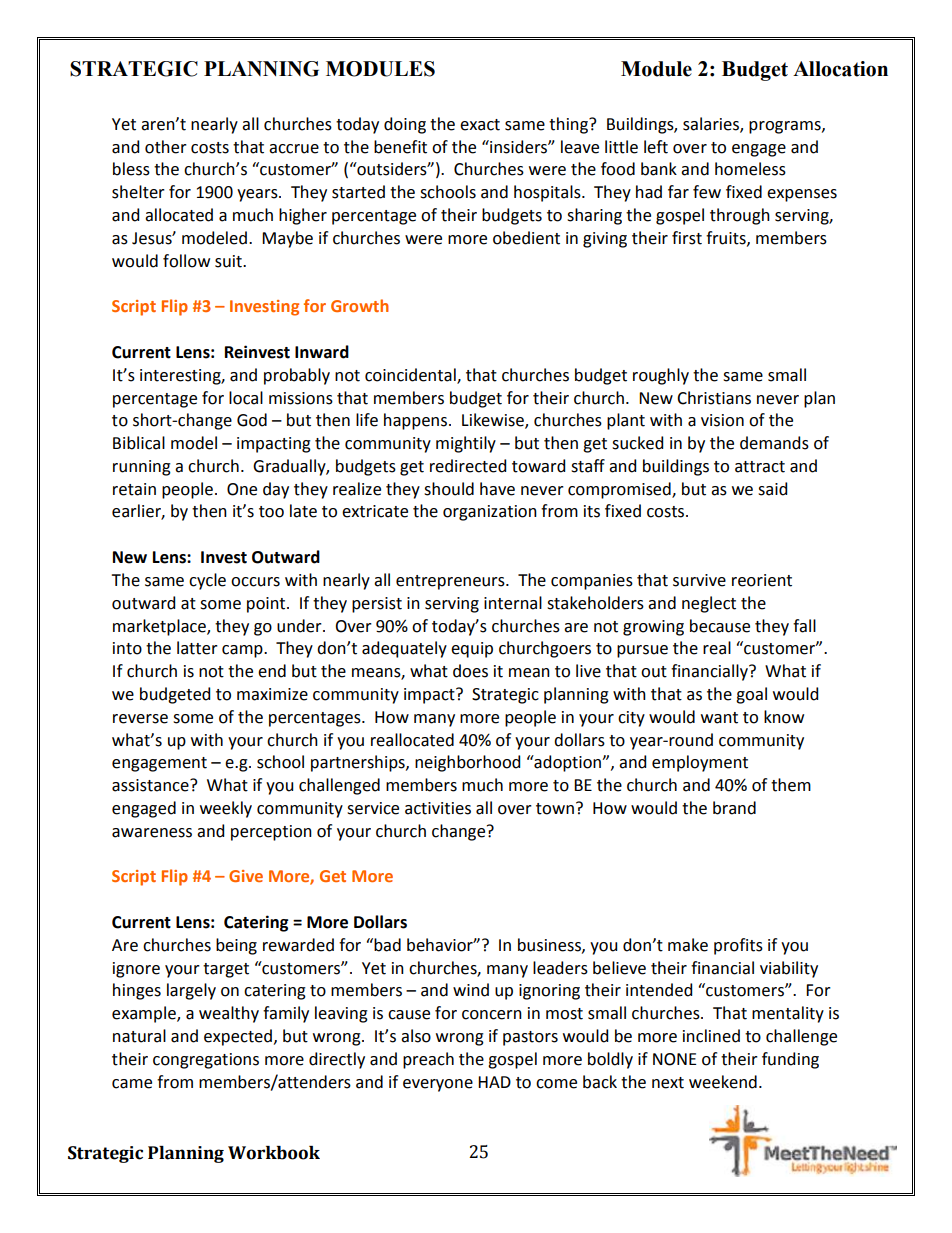 The height and width of the document is (1233, 952). What do you see at coordinates (466, 444) in the document?
I see `mightily` at bounding box center [466, 444].
